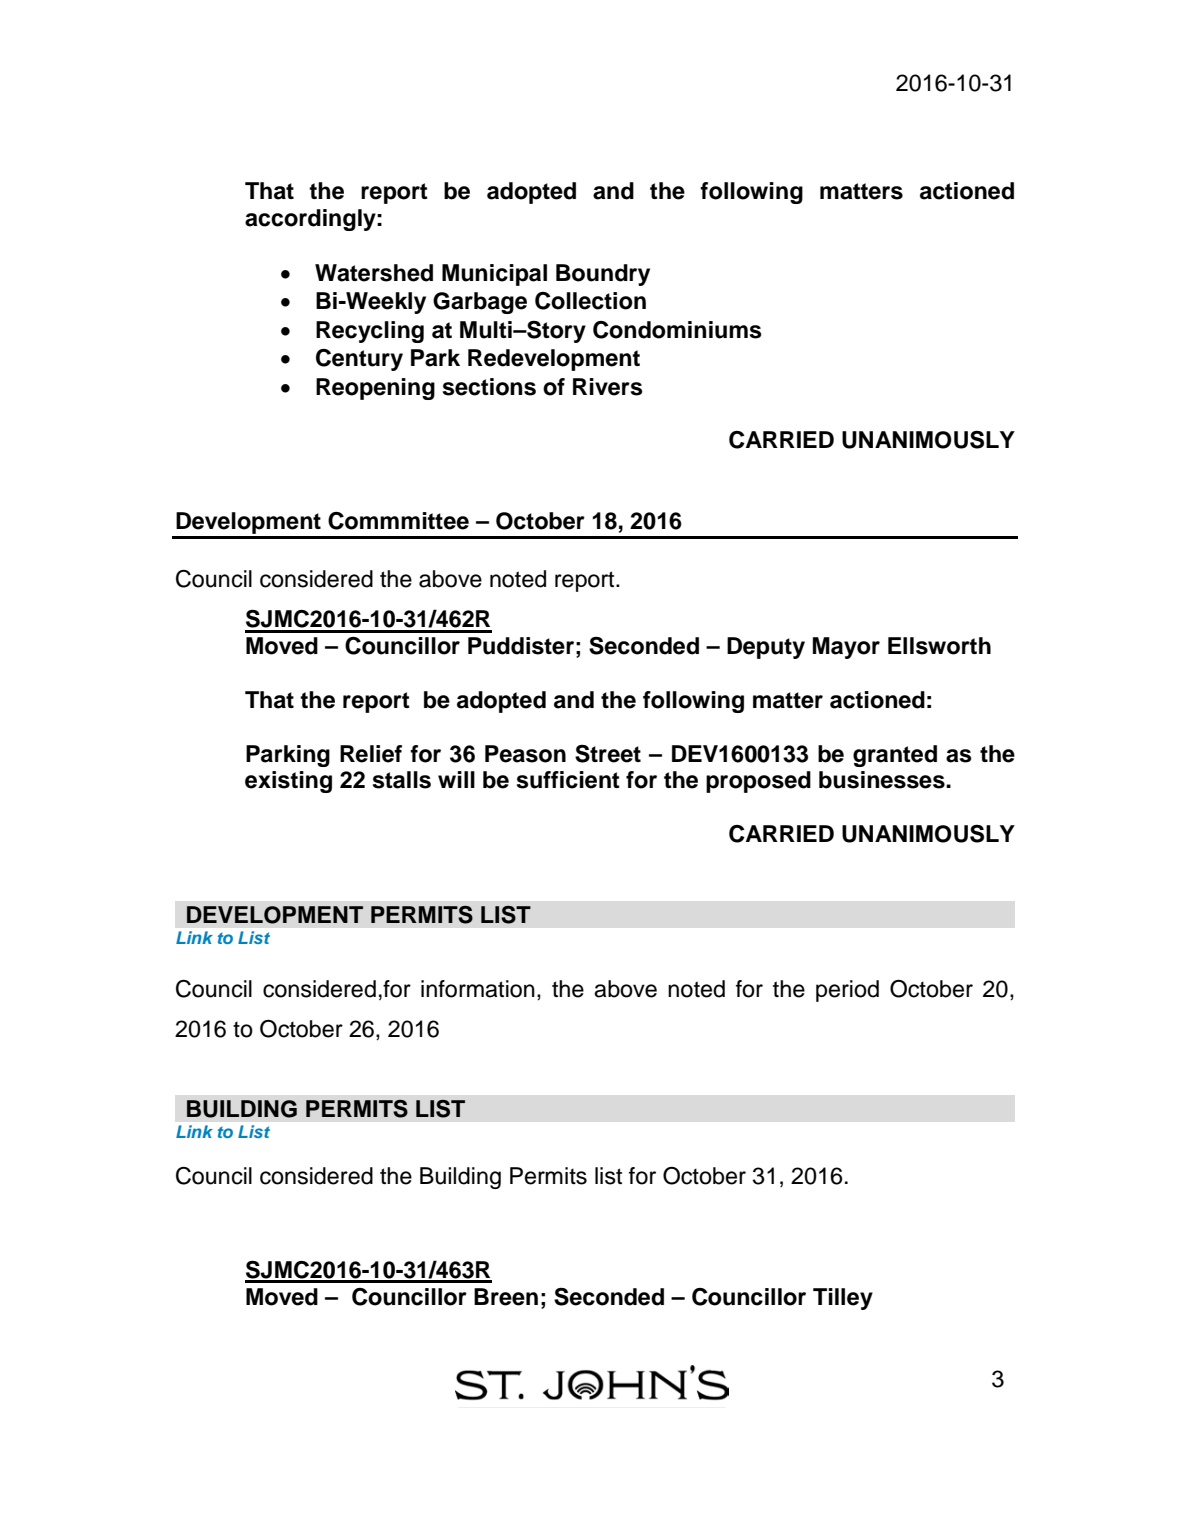 This document has width=1190, height=1540. I want to click on Mayor, so click(846, 648).
